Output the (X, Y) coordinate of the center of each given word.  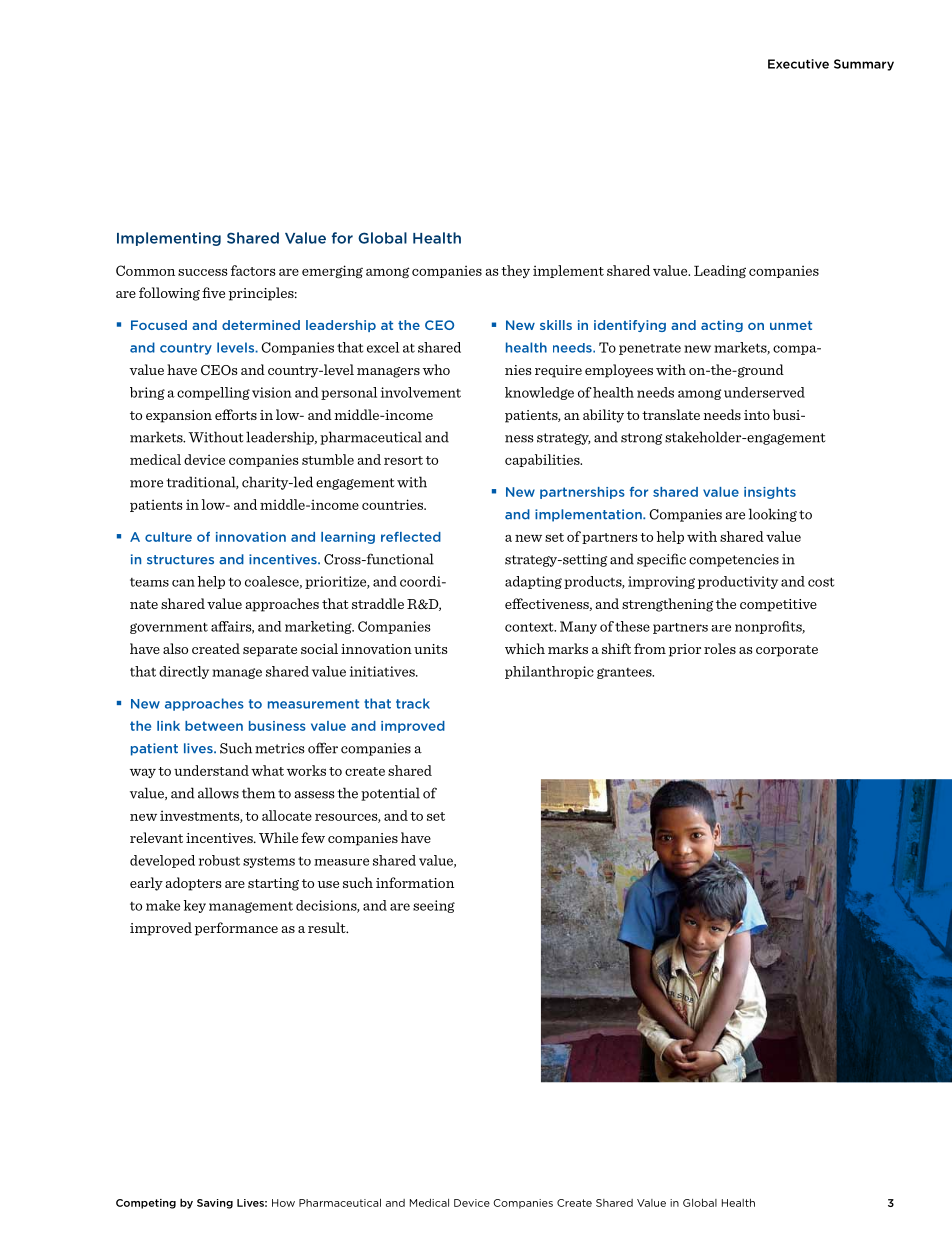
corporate (787, 651)
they (515, 271)
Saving (215, 1204)
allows (218, 793)
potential (390, 794)
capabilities (543, 460)
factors (253, 270)
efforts (236, 414)
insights (770, 493)
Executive (798, 64)
